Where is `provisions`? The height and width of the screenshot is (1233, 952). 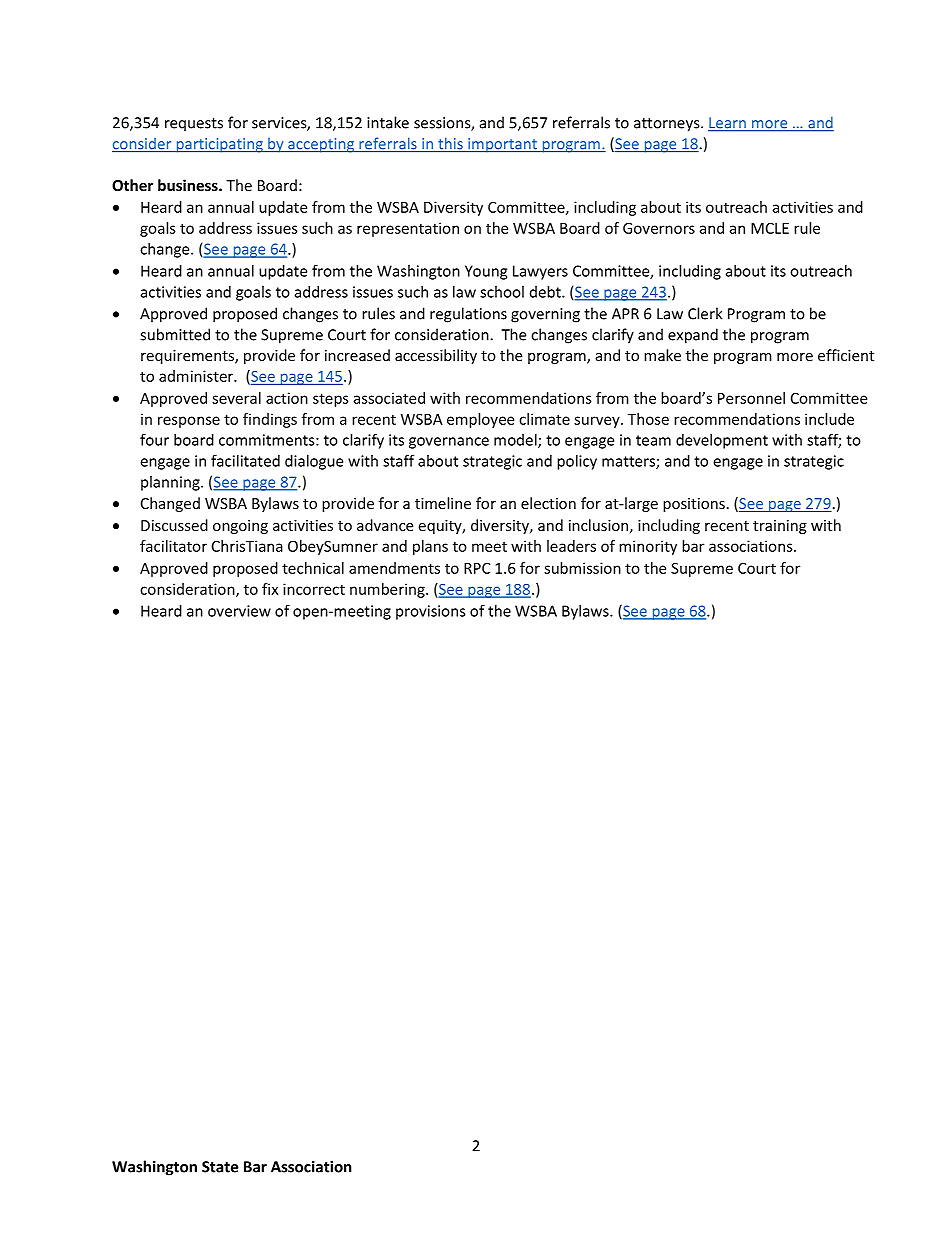
provisions is located at coordinates (431, 612).
